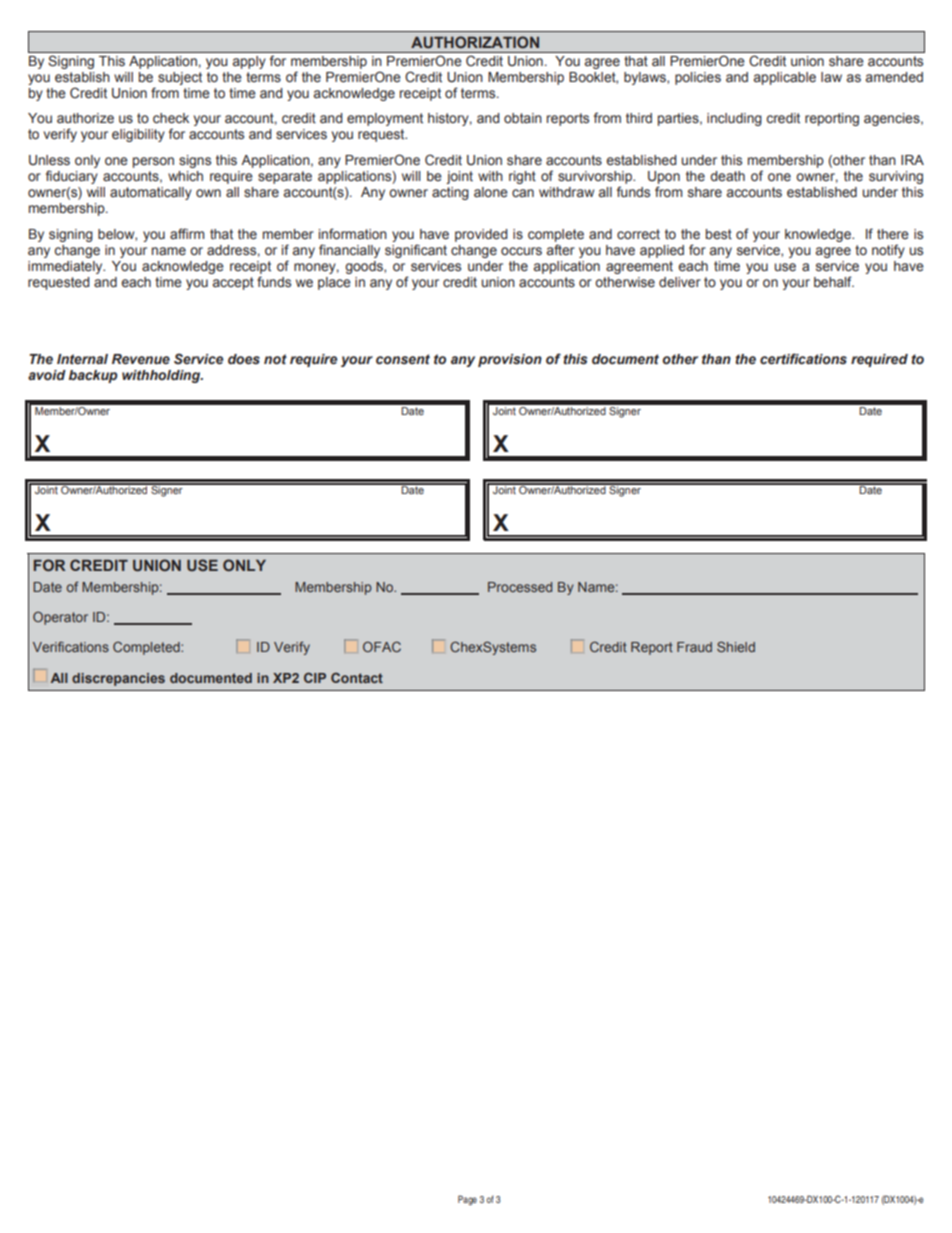 The image size is (952, 1233). Describe the element at coordinates (520, 587) in the screenshot. I see `Processed` at that location.
